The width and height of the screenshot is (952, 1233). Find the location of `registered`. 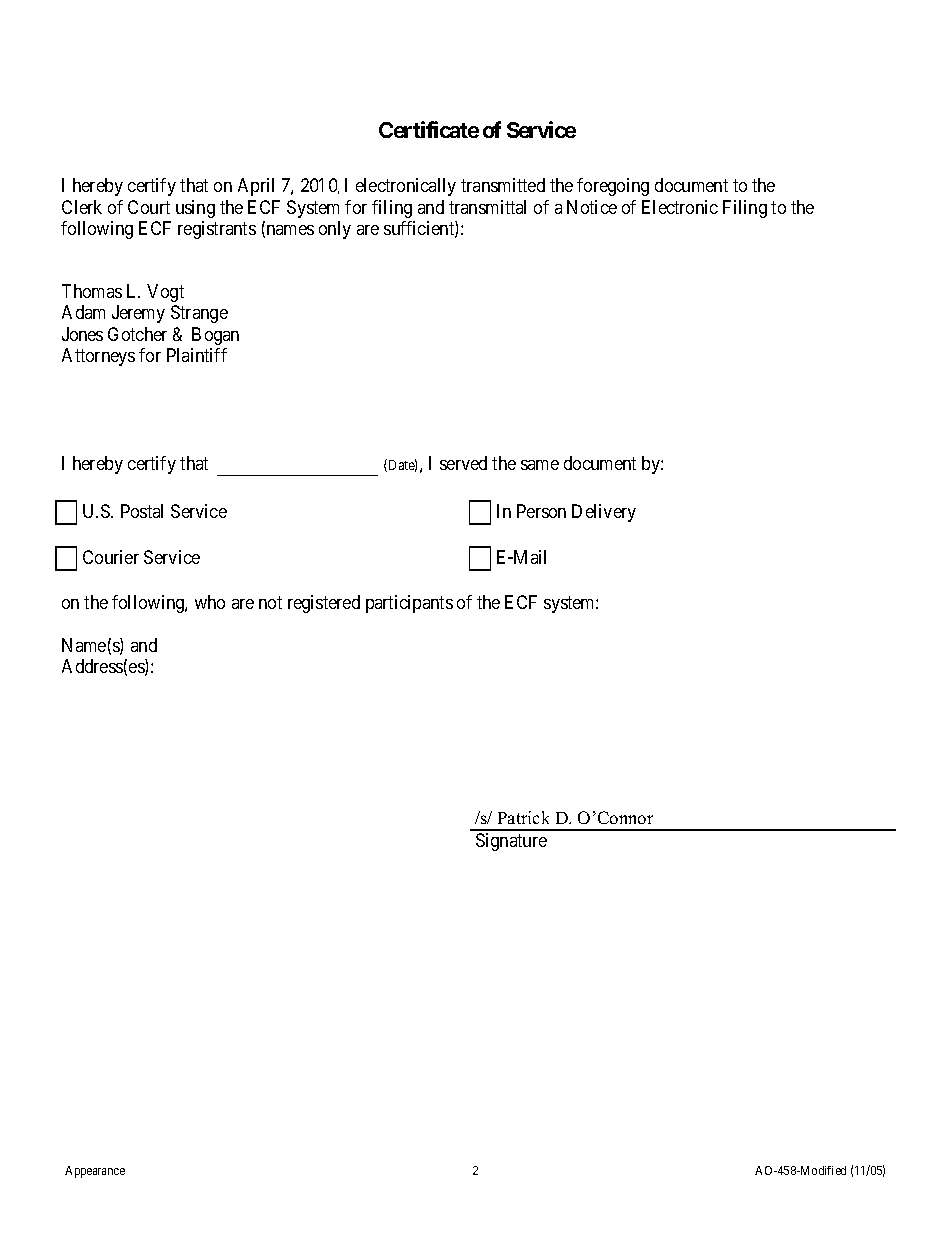

registered is located at coordinates (324, 604).
